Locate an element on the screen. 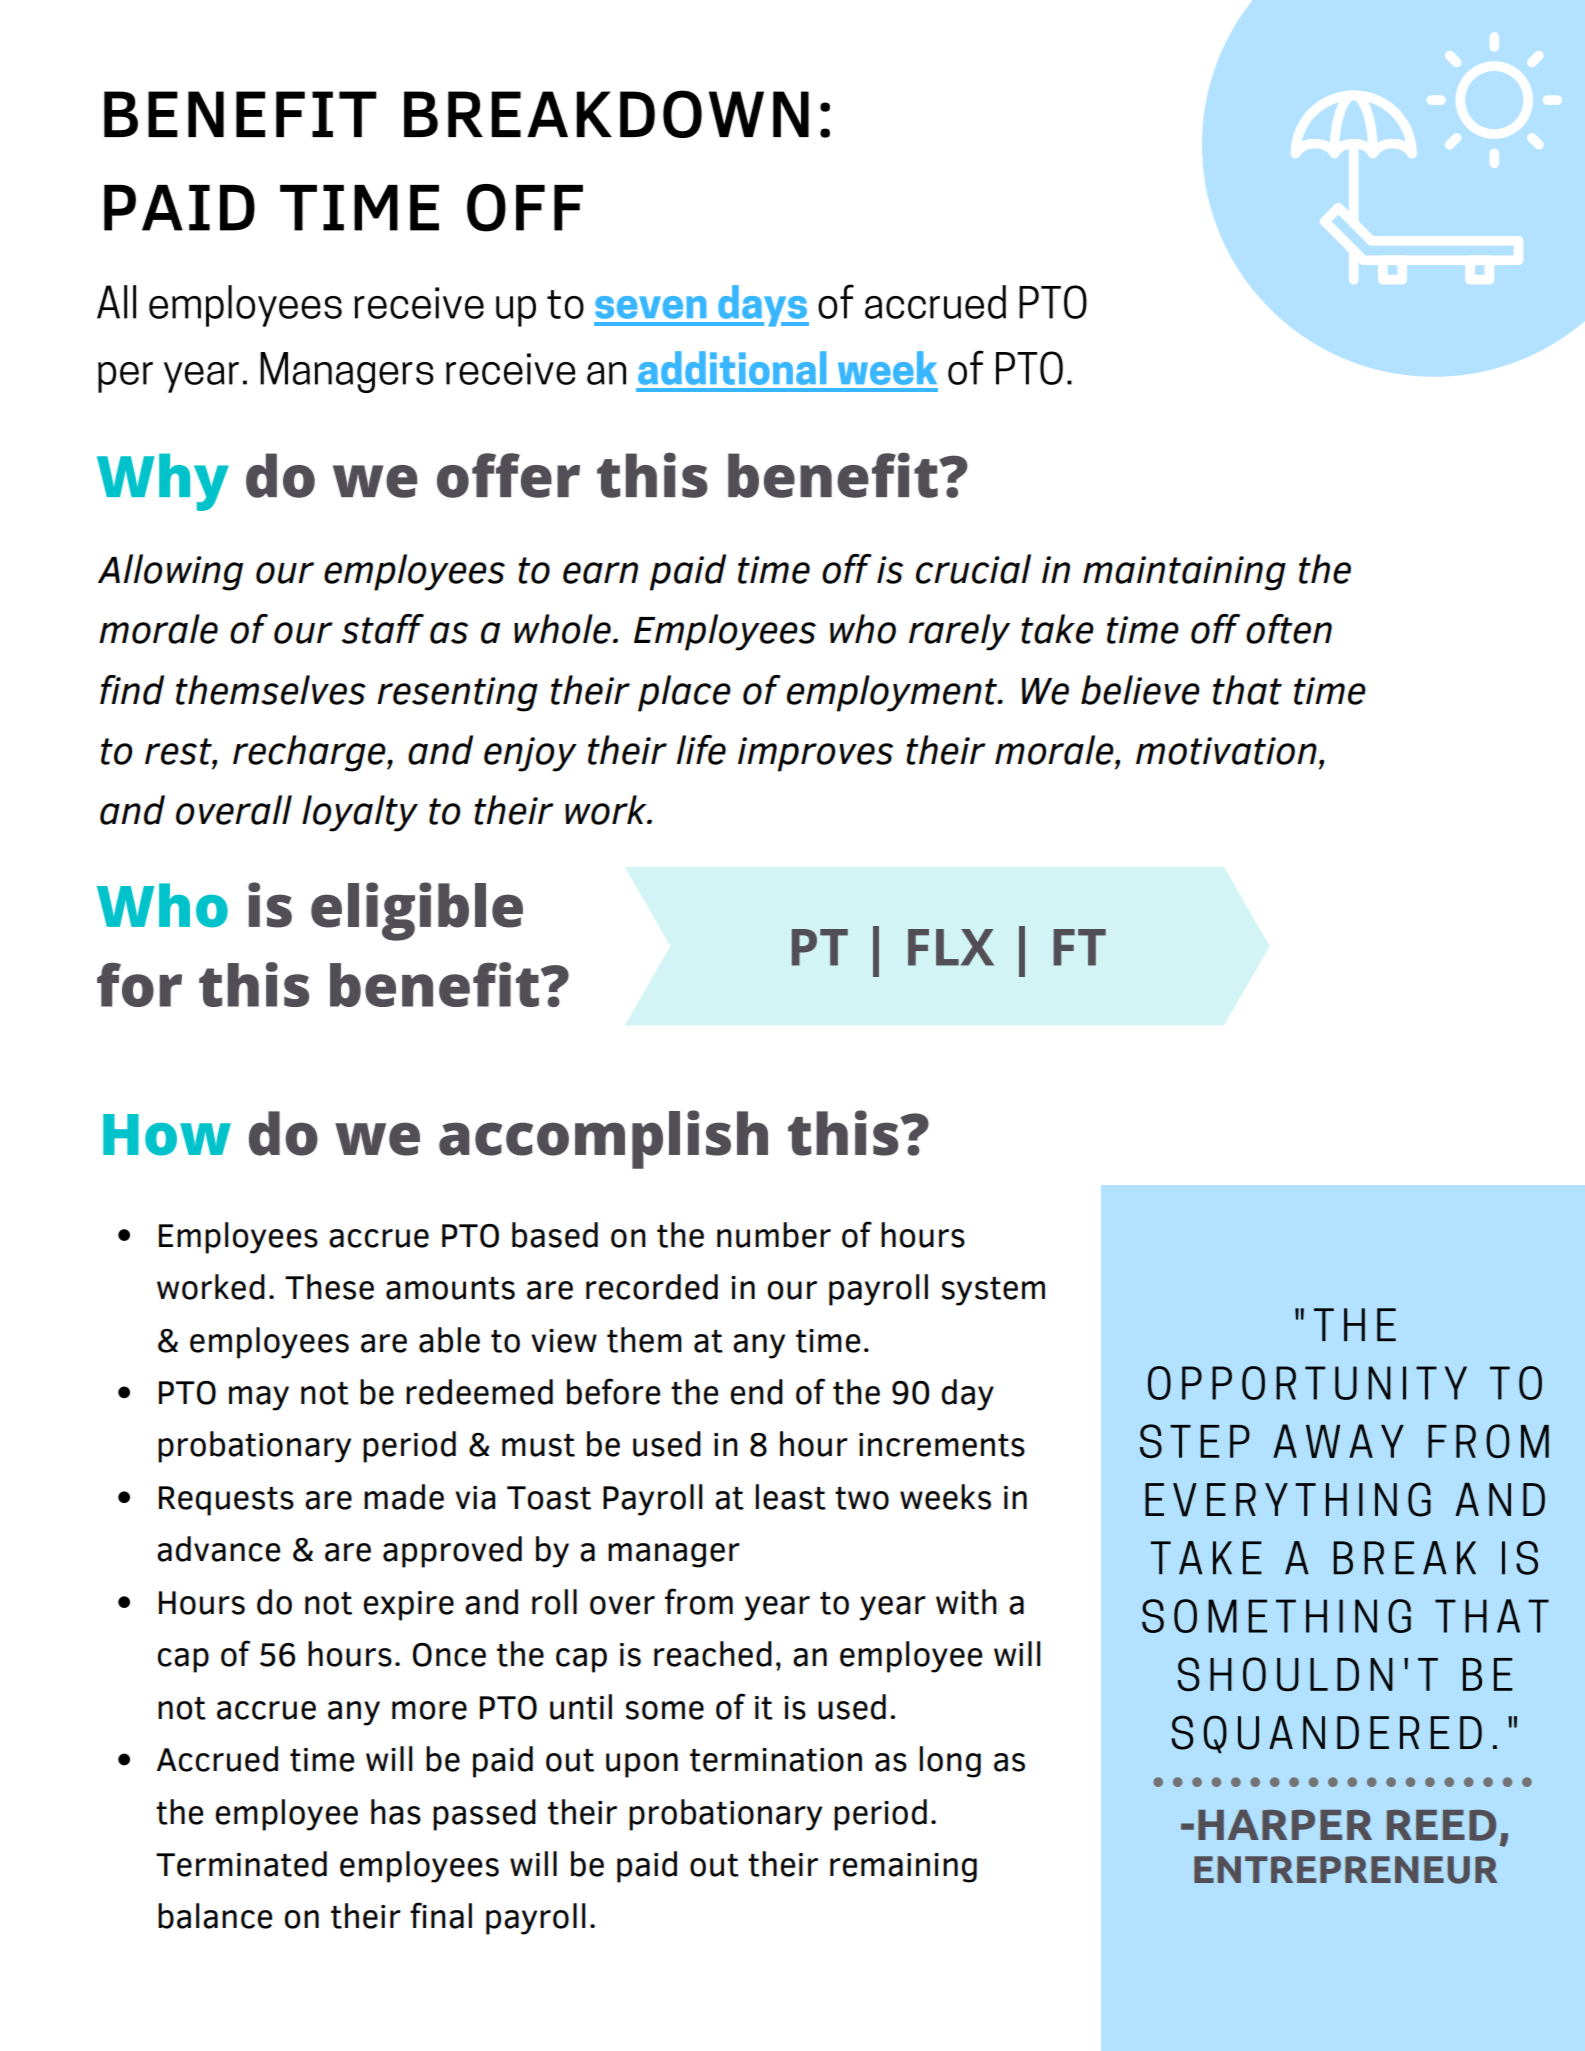  days is located at coordinates (762, 306).
